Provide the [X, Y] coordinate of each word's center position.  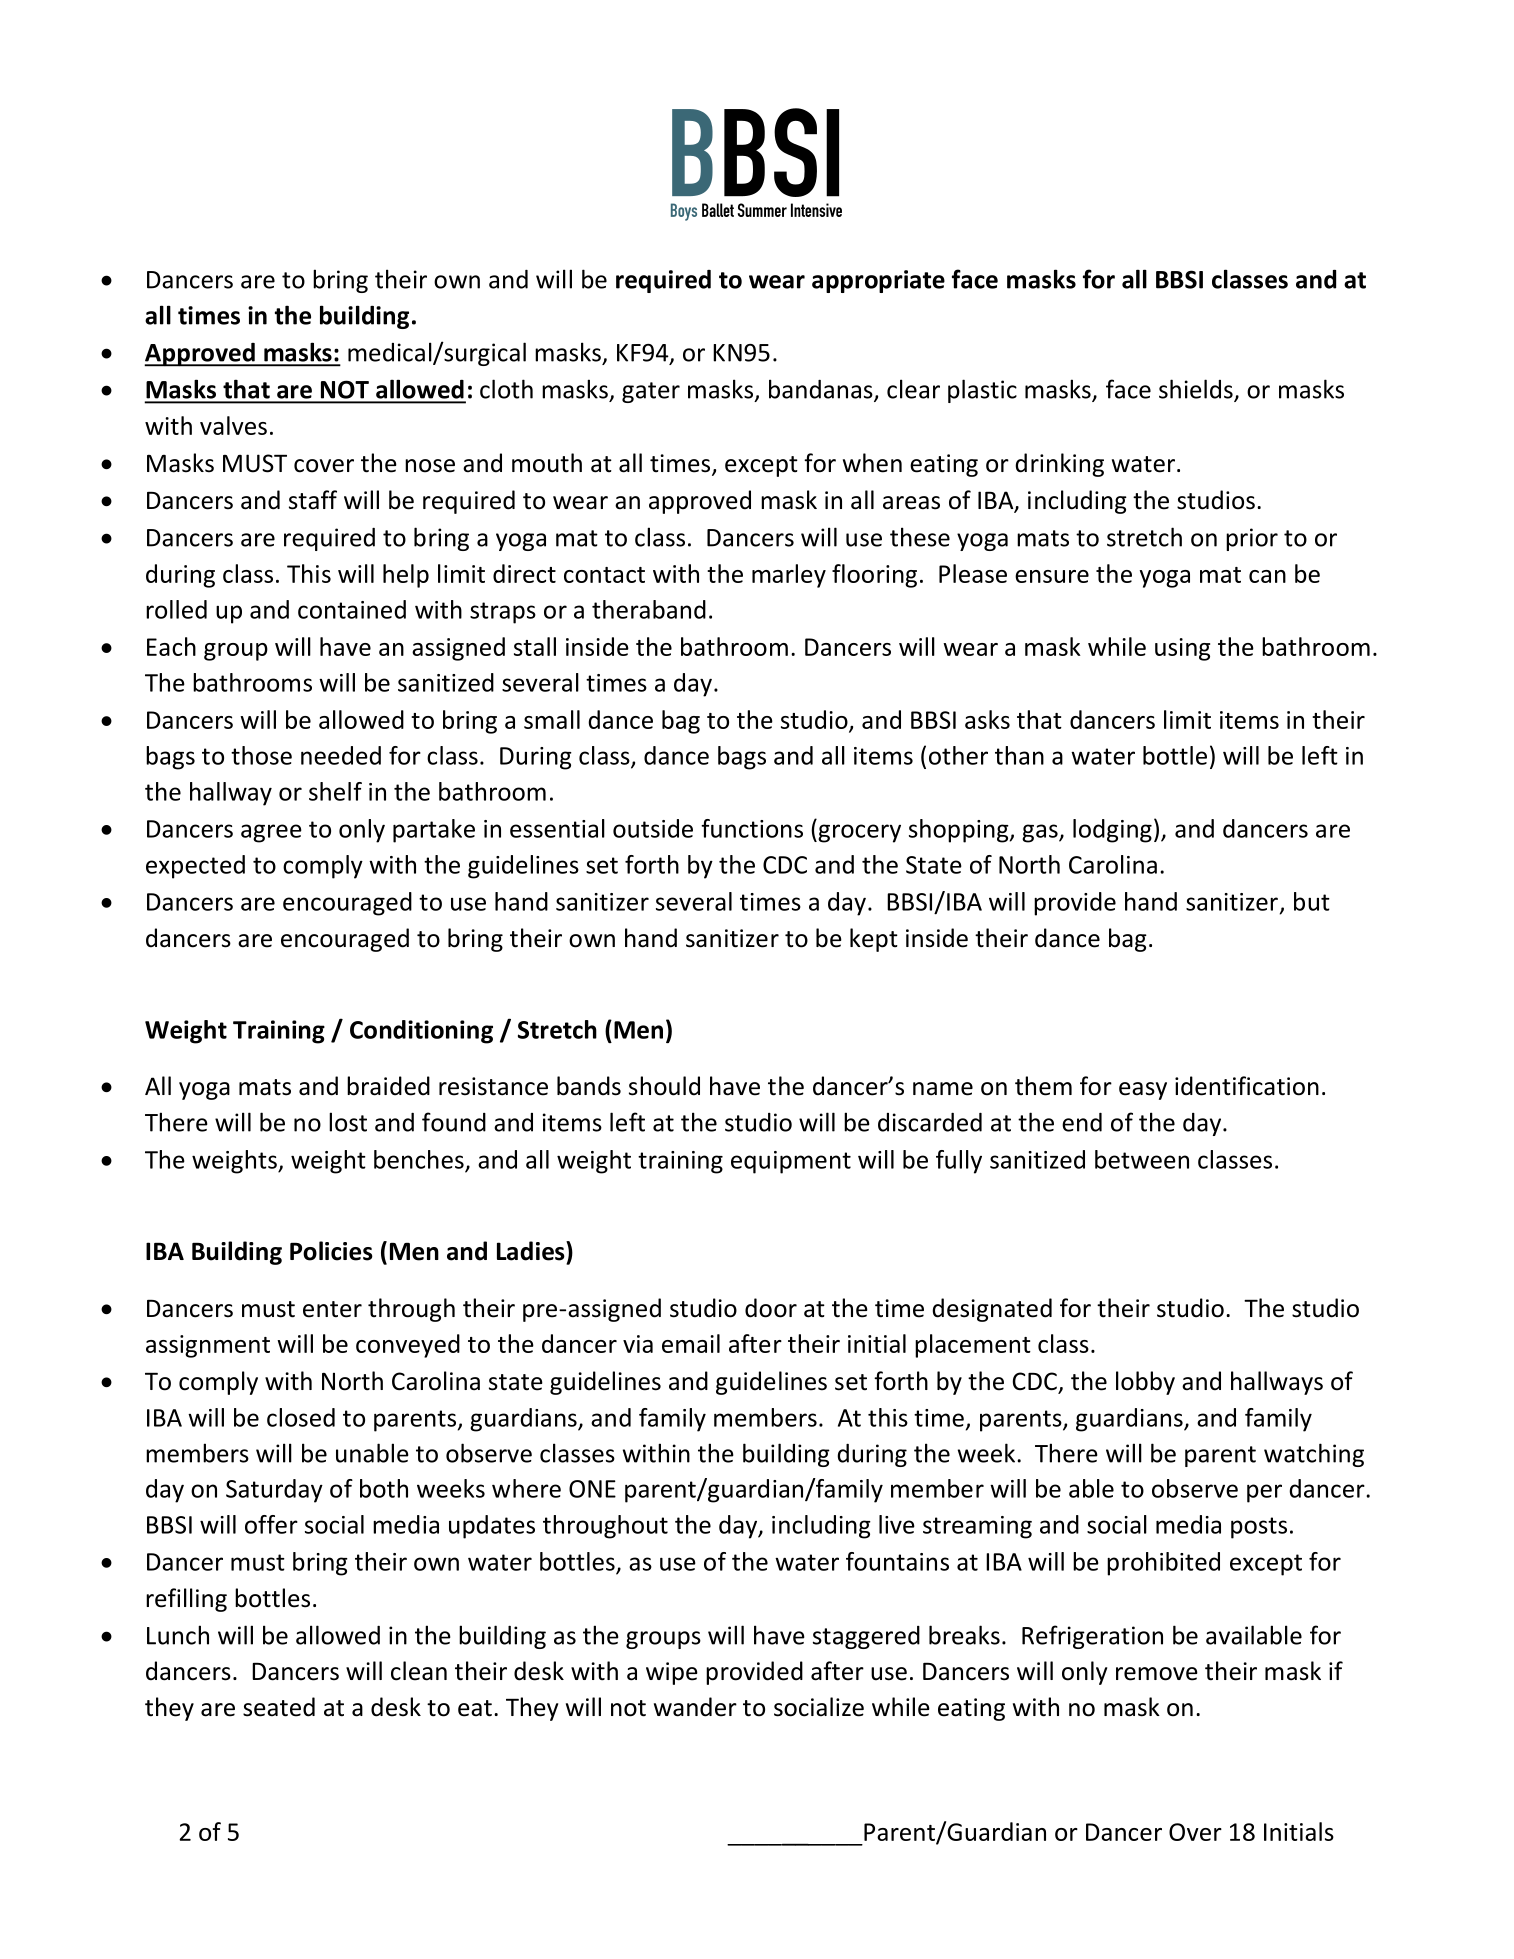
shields [1197, 390]
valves [233, 425]
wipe [672, 1673]
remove [1157, 1674]
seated [279, 1707]
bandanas [822, 390]
